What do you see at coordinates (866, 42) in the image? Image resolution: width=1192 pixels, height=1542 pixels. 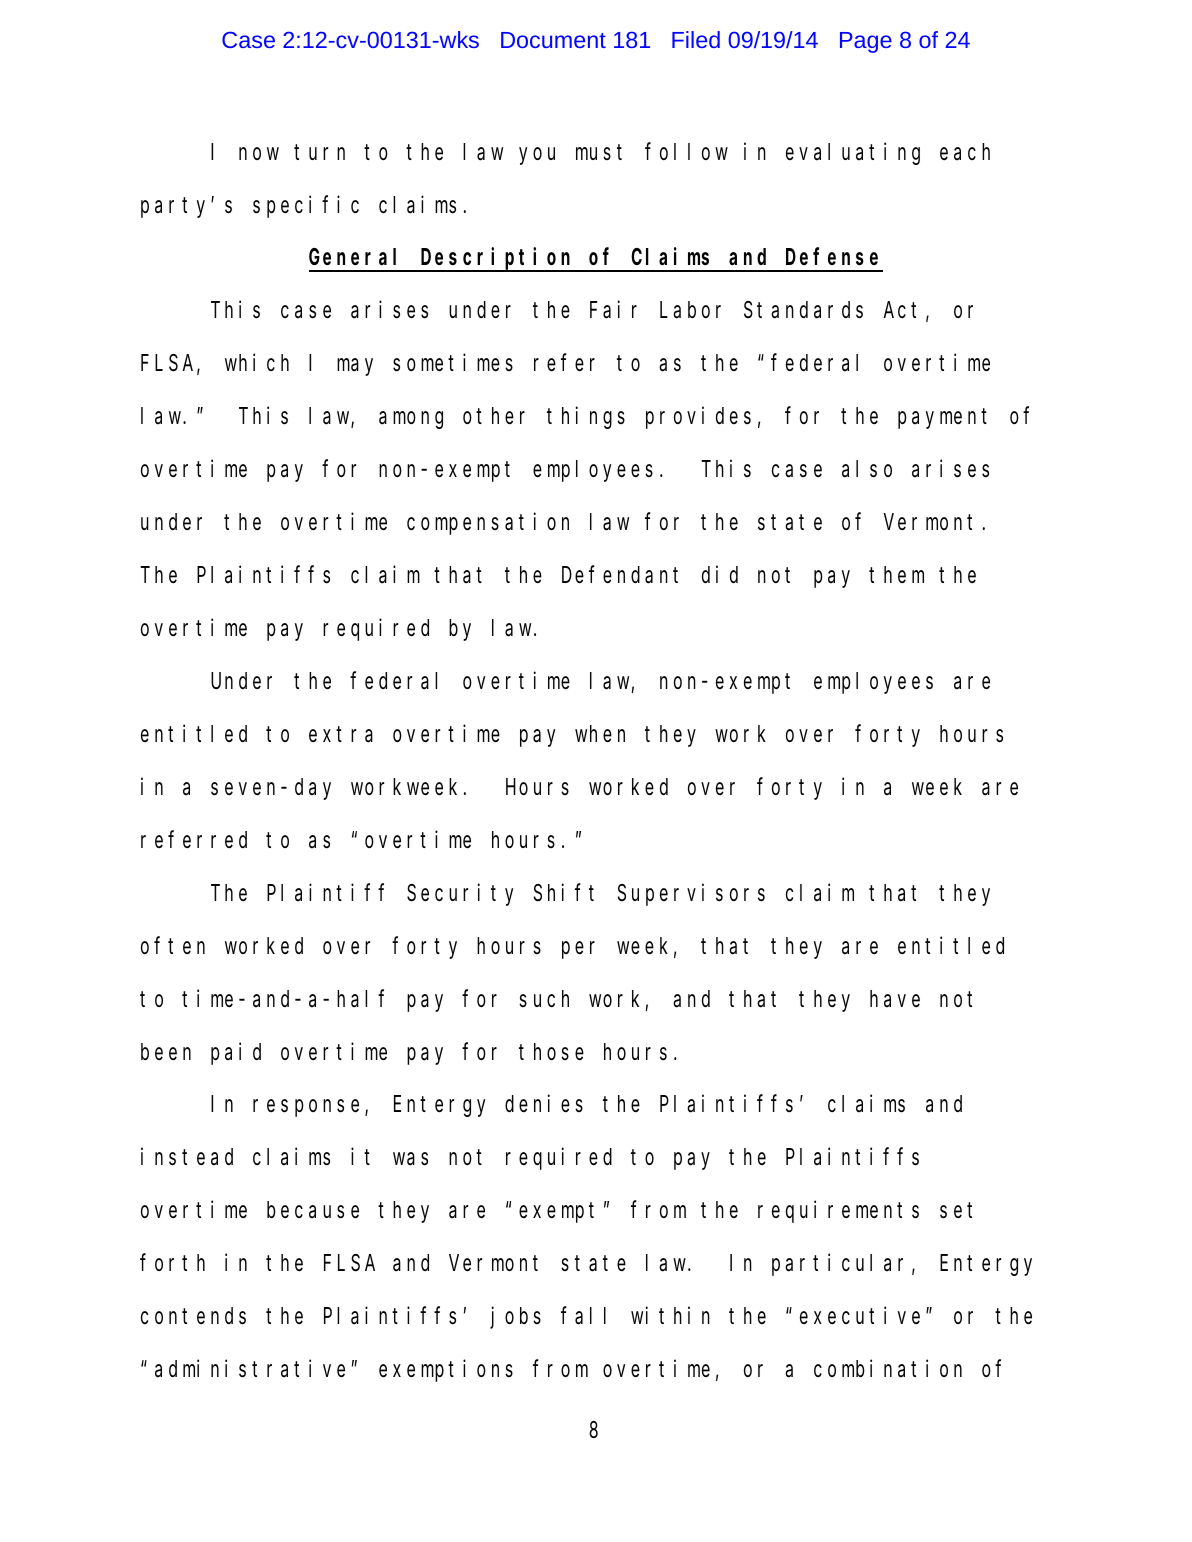 I see `Page` at bounding box center [866, 42].
